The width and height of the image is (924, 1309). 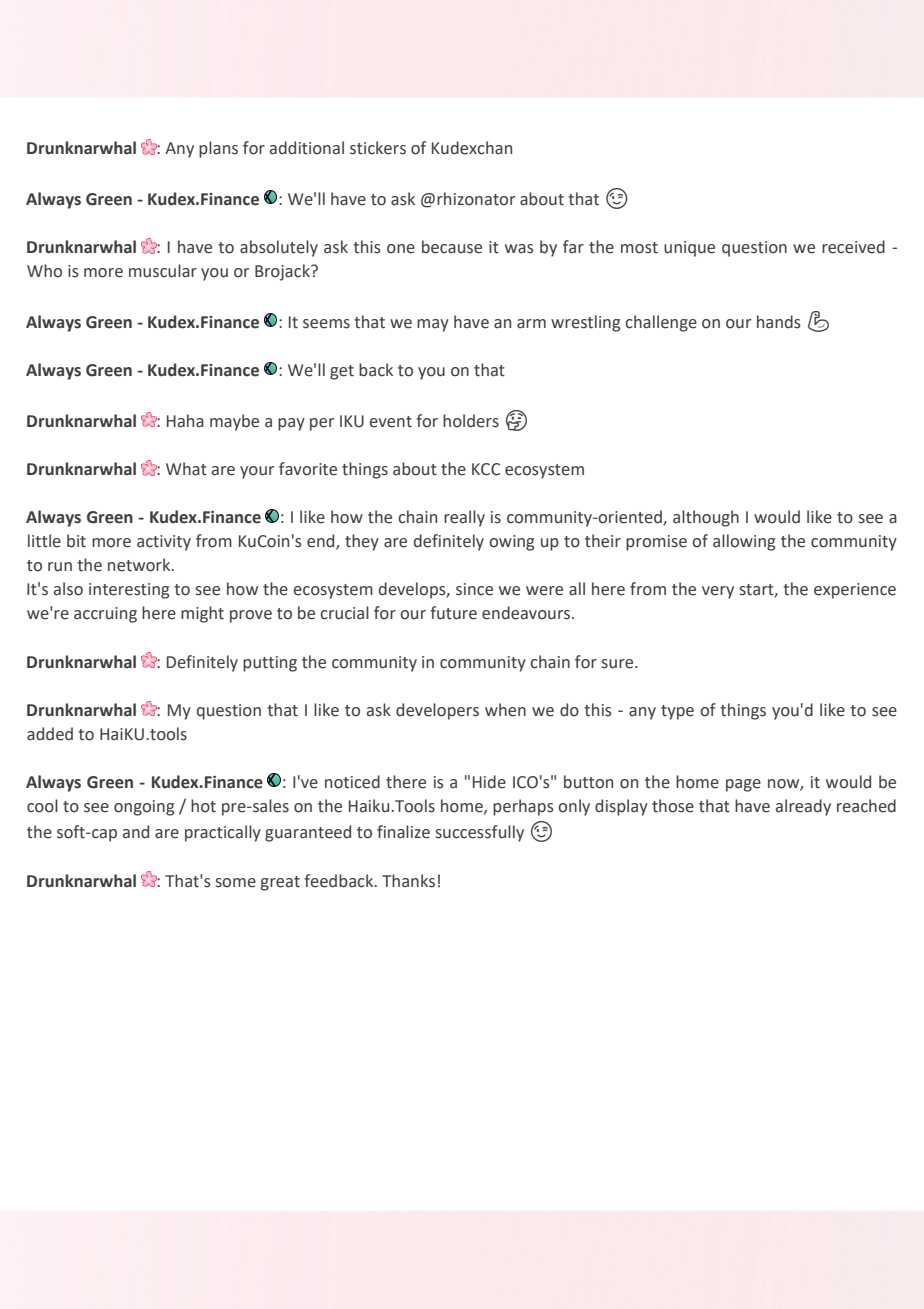 What do you see at coordinates (378, 148) in the image?
I see `stickers` at bounding box center [378, 148].
